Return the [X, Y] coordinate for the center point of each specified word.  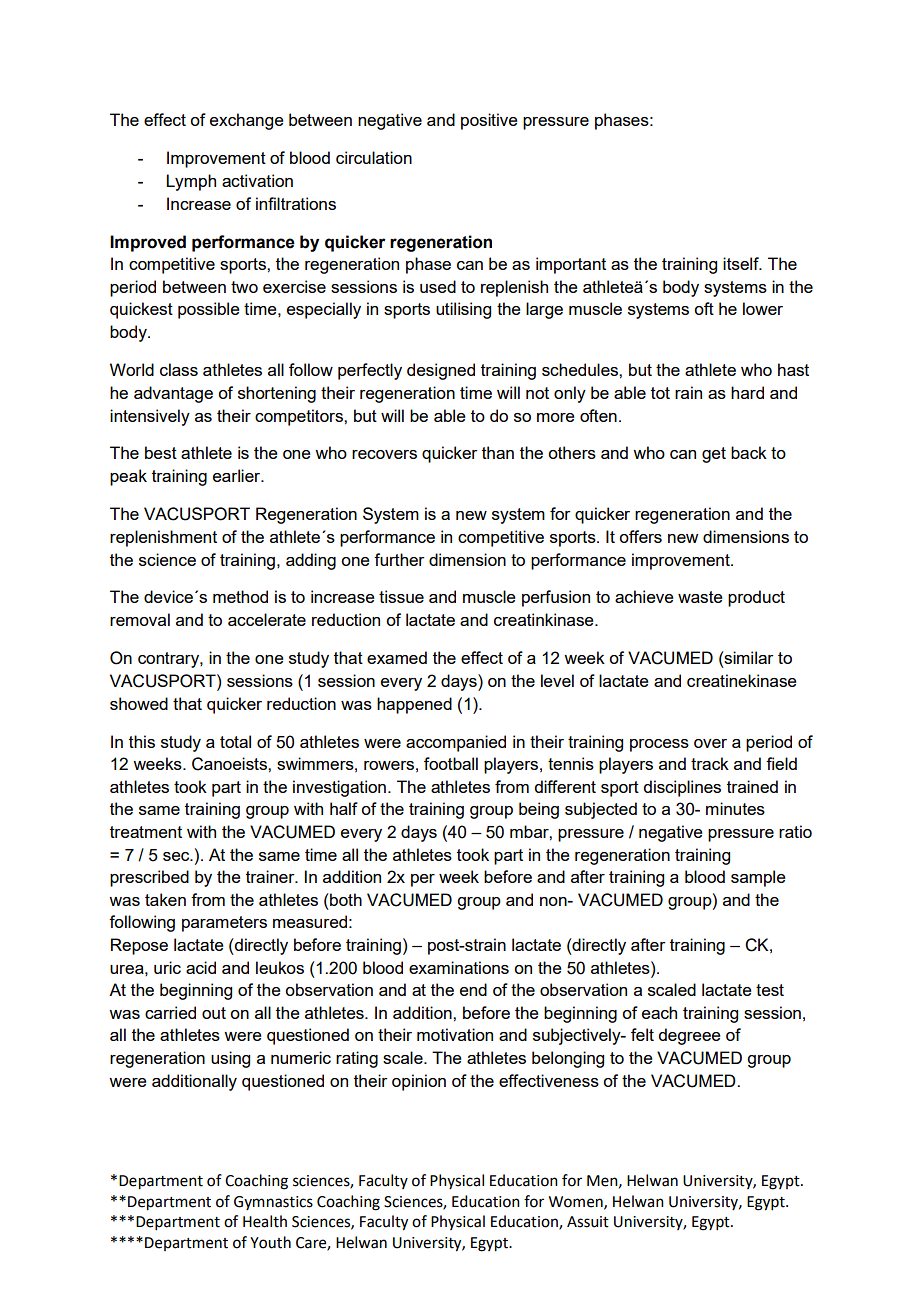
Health [265, 1221]
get [714, 455]
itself [742, 263]
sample [758, 878]
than [498, 452]
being [539, 810]
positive [489, 121]
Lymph [191, 182]
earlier [238, 475]
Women [577, 1202]
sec [177, 856]
